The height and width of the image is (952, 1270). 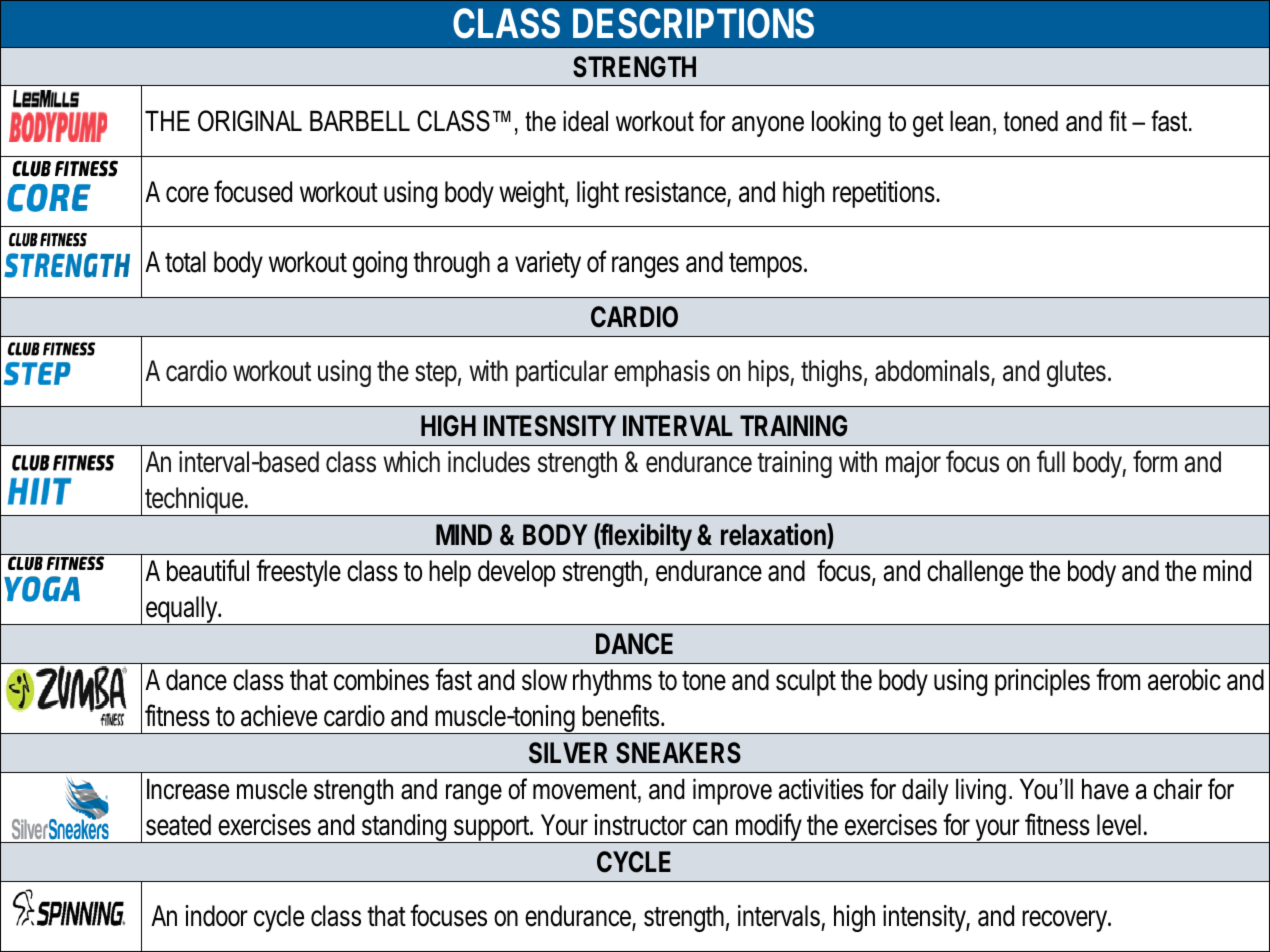 What do you see at coordinates (774, 535) in the image?
I see `relaxation` at bounding box center [774, 535].
